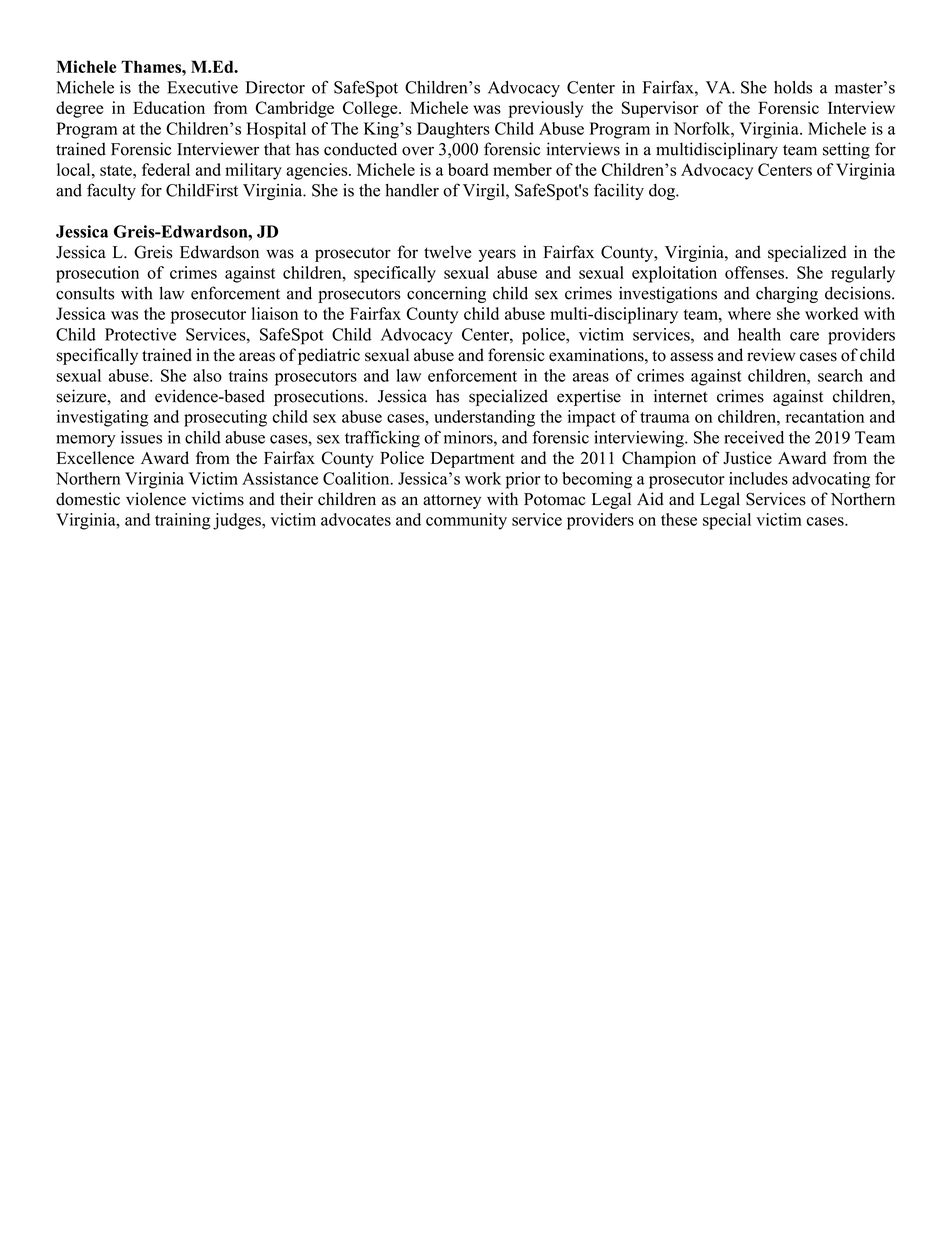 This page has width=952, height=1233. I want to click on attorney, so click(452, 501).
